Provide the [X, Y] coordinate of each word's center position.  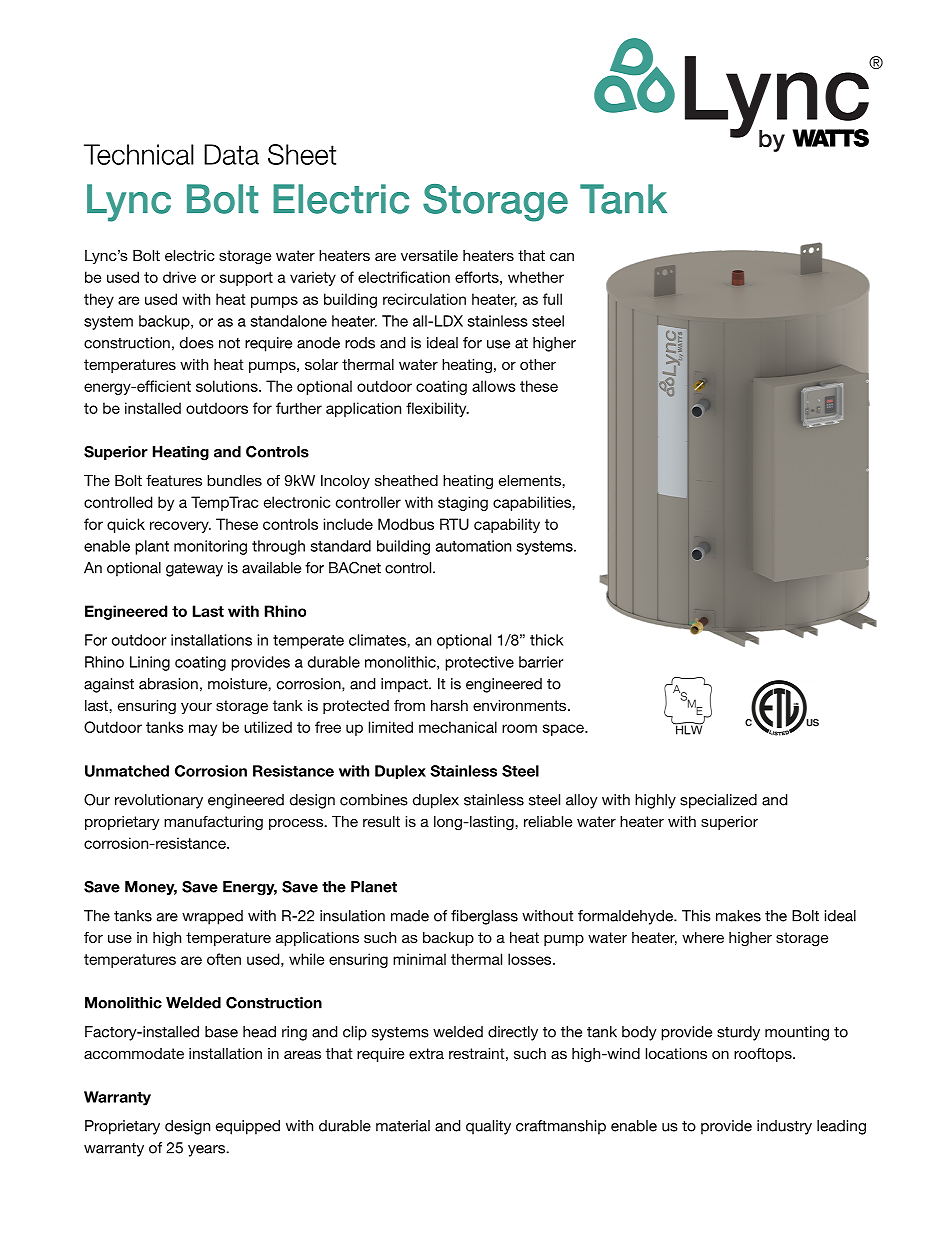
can [562, 256]
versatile [429, 255]
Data [231, 154]
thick [547, 640]
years [207, 1151]
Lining [150, 663]
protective [479, 663]
